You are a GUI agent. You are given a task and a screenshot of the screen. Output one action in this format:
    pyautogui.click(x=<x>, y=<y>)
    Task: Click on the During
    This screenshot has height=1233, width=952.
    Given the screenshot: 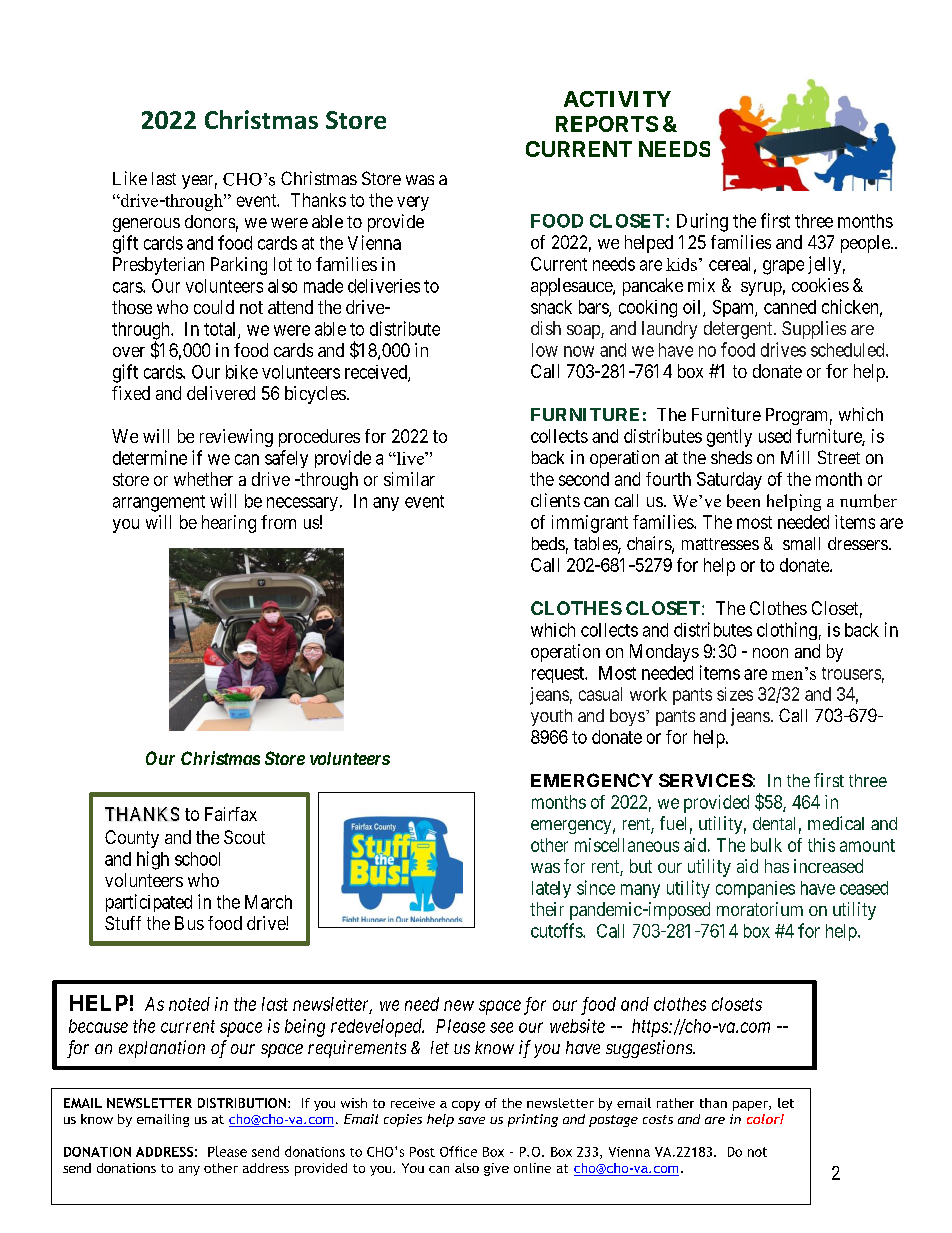 What is the action you would take?
    pyautogui.click(x=702, y=222)
